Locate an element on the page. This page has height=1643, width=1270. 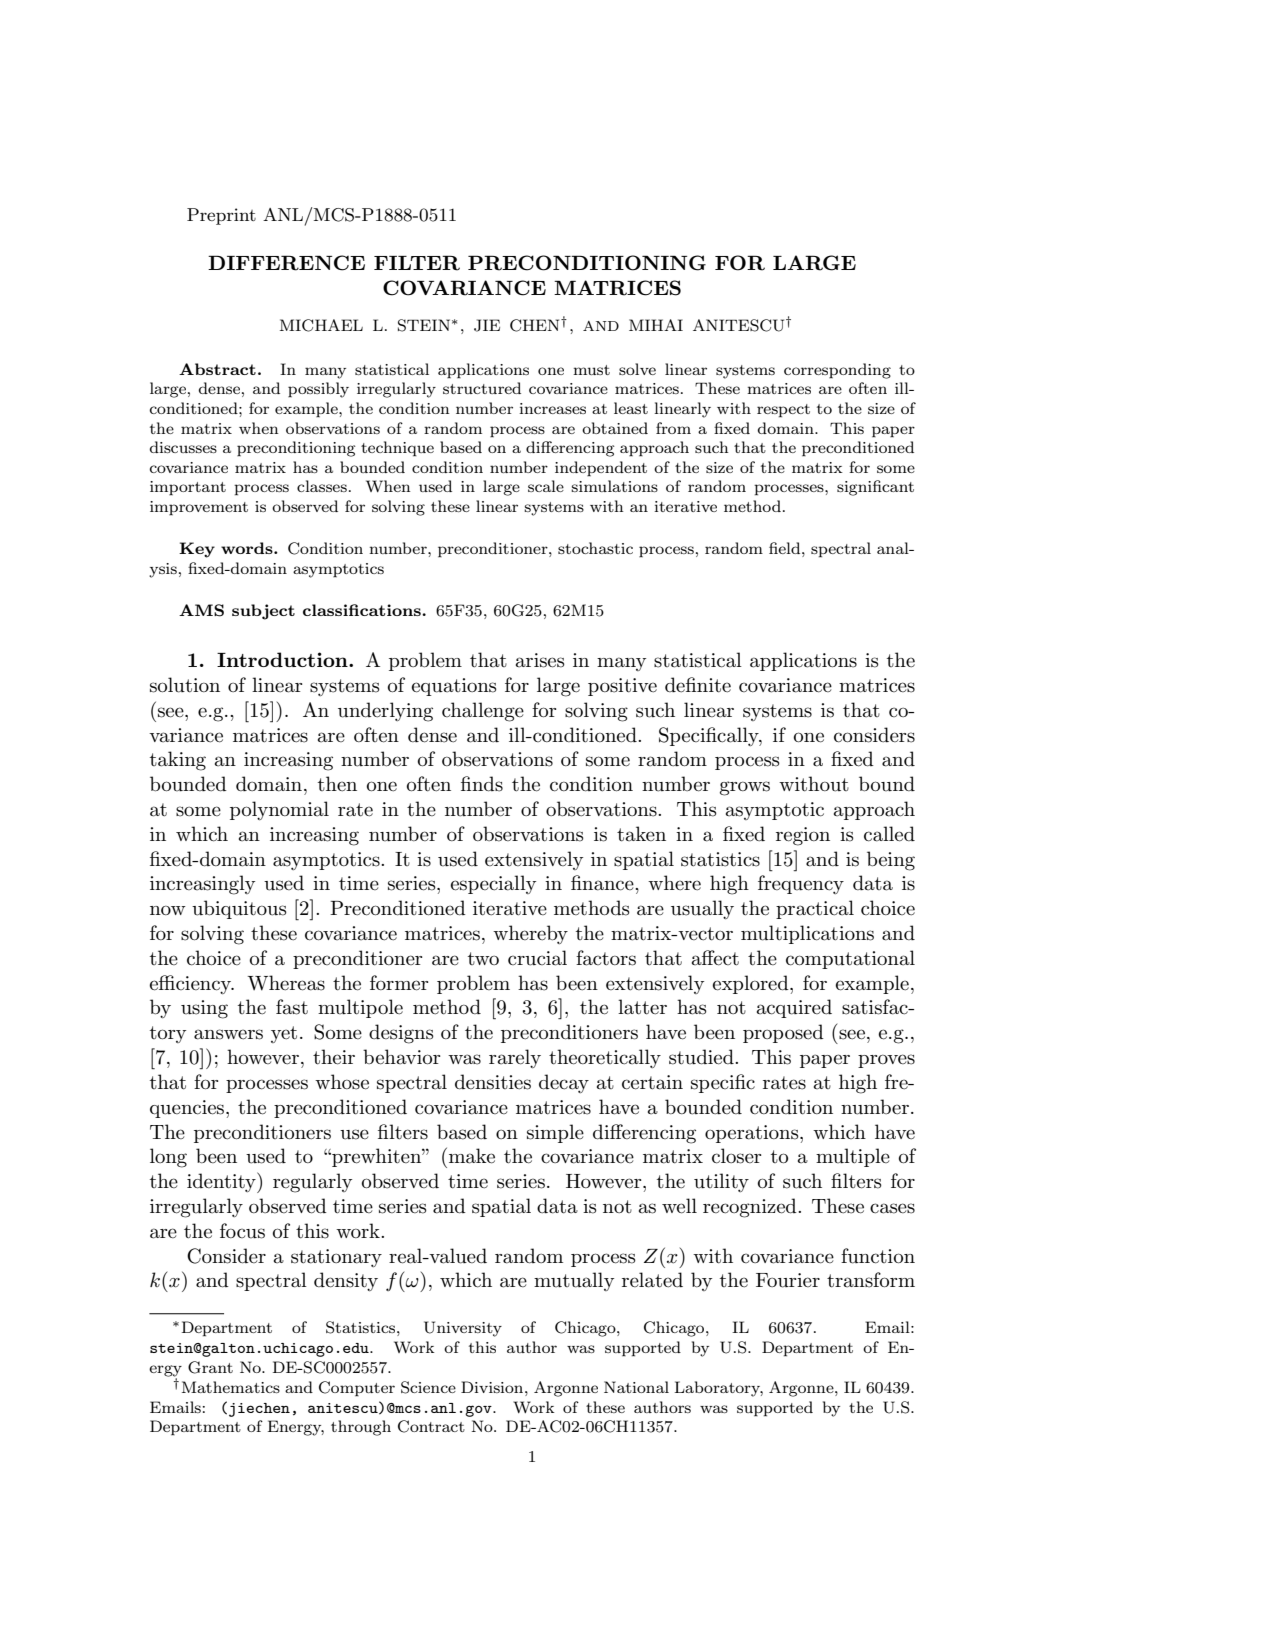
Fourier is located at coordinates (788, 1280).
